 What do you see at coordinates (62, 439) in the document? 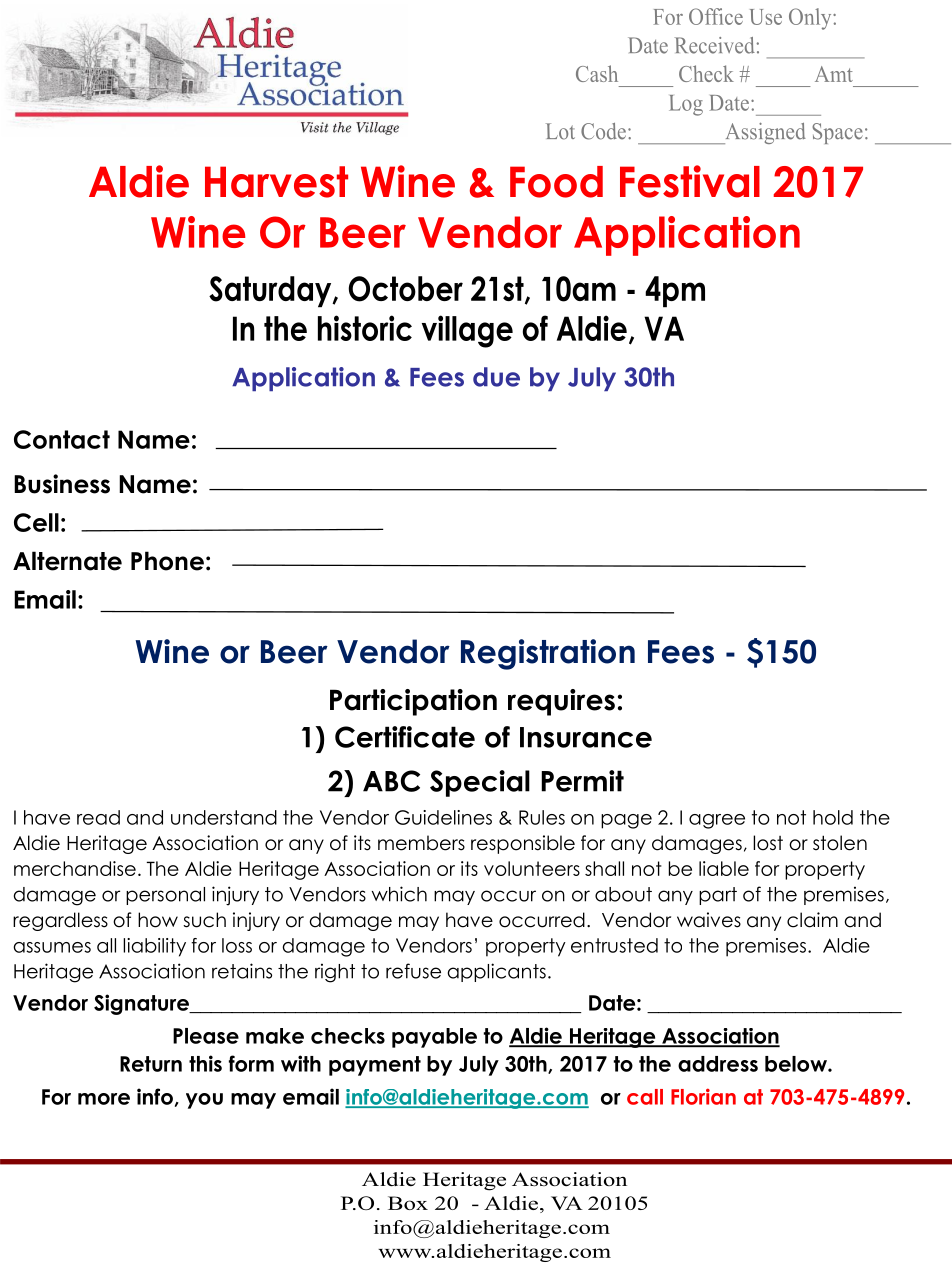
I see `Contact` at bounding box center [62, 439].
